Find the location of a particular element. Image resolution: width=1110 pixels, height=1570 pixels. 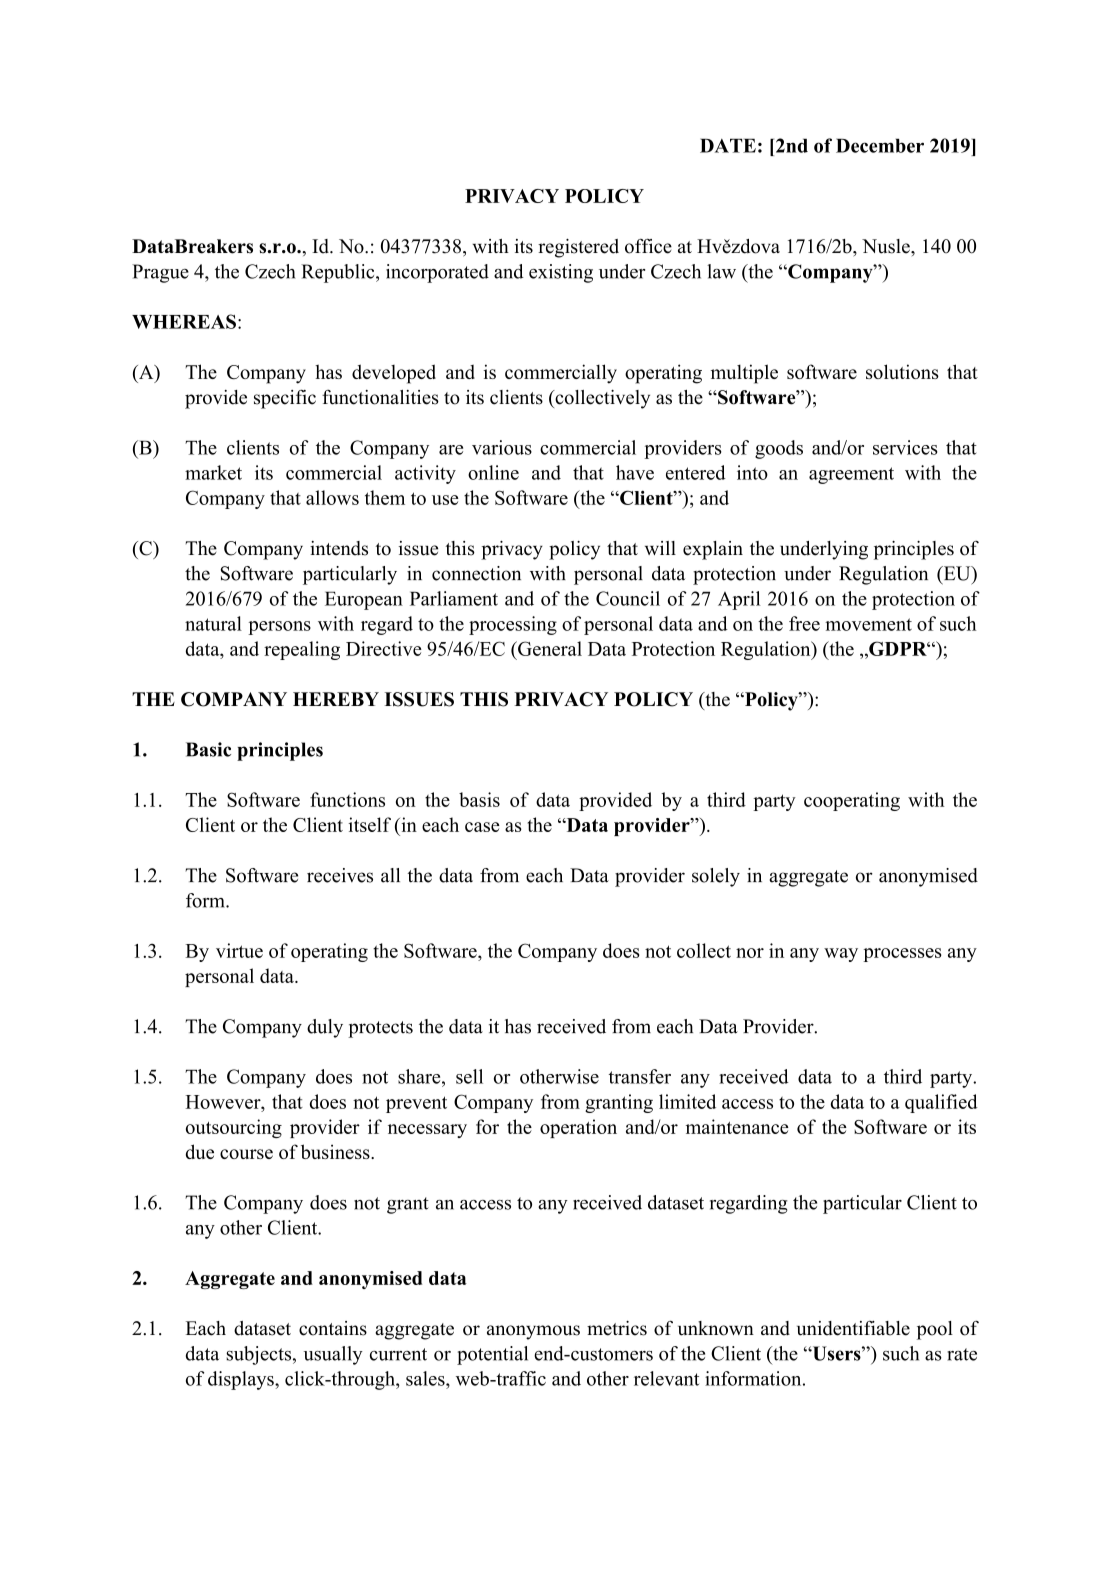

Prague is located at coordinates (160, 273).
